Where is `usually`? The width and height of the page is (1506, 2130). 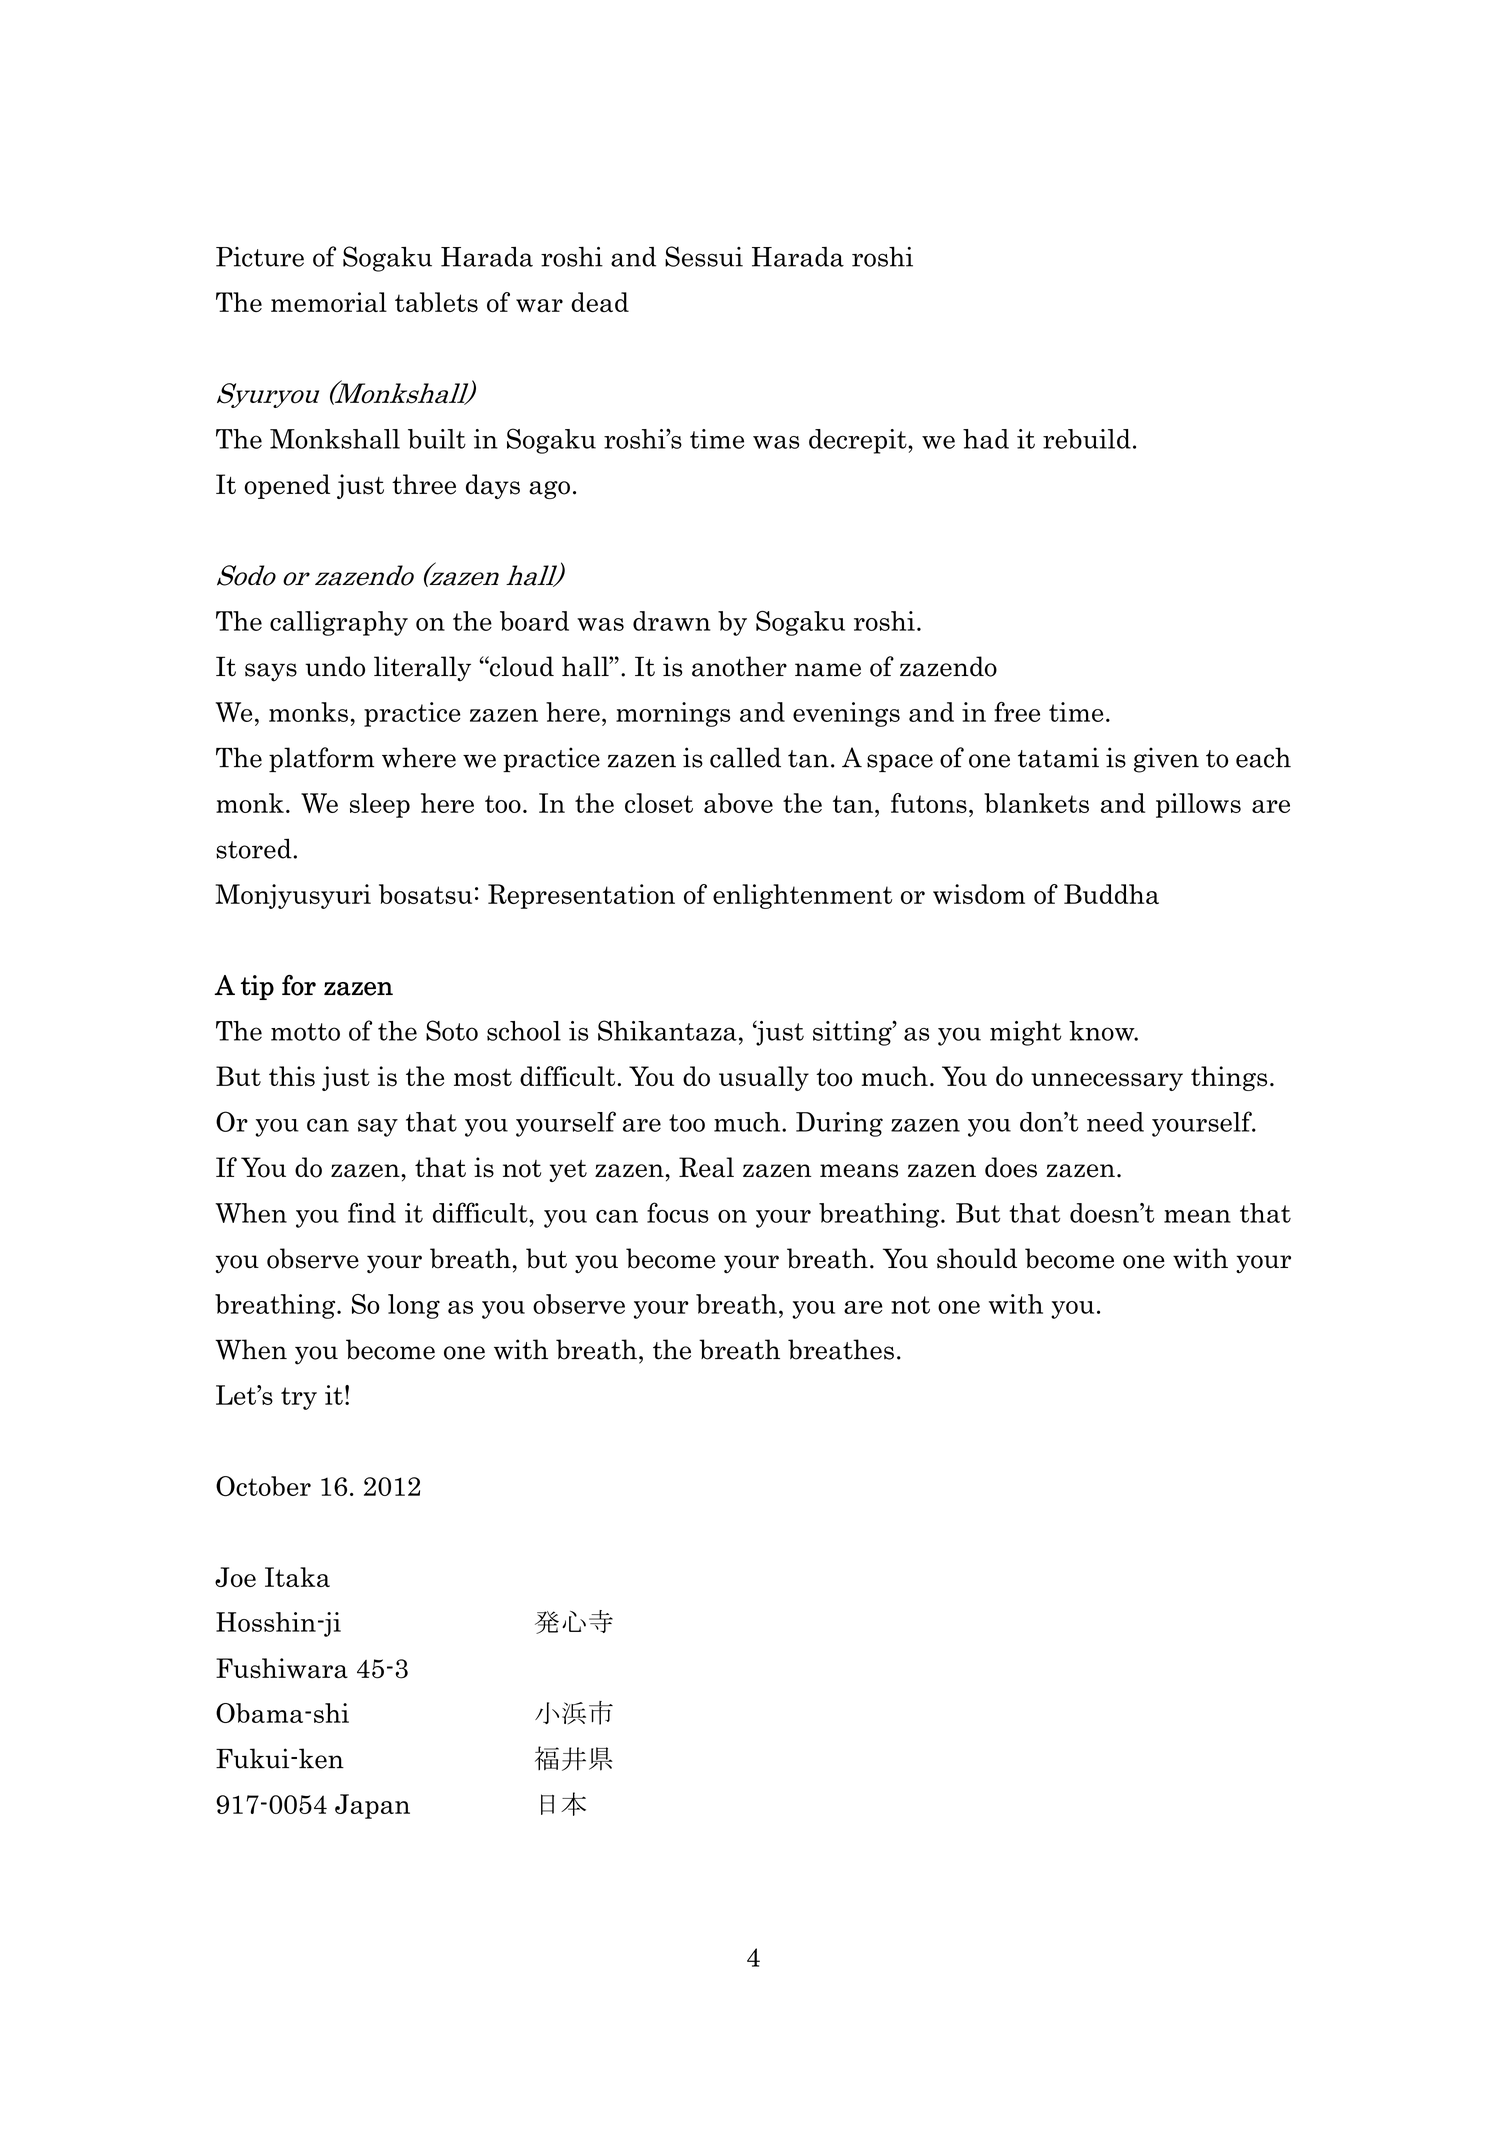
usually is located at coordinates (764, 1078).
